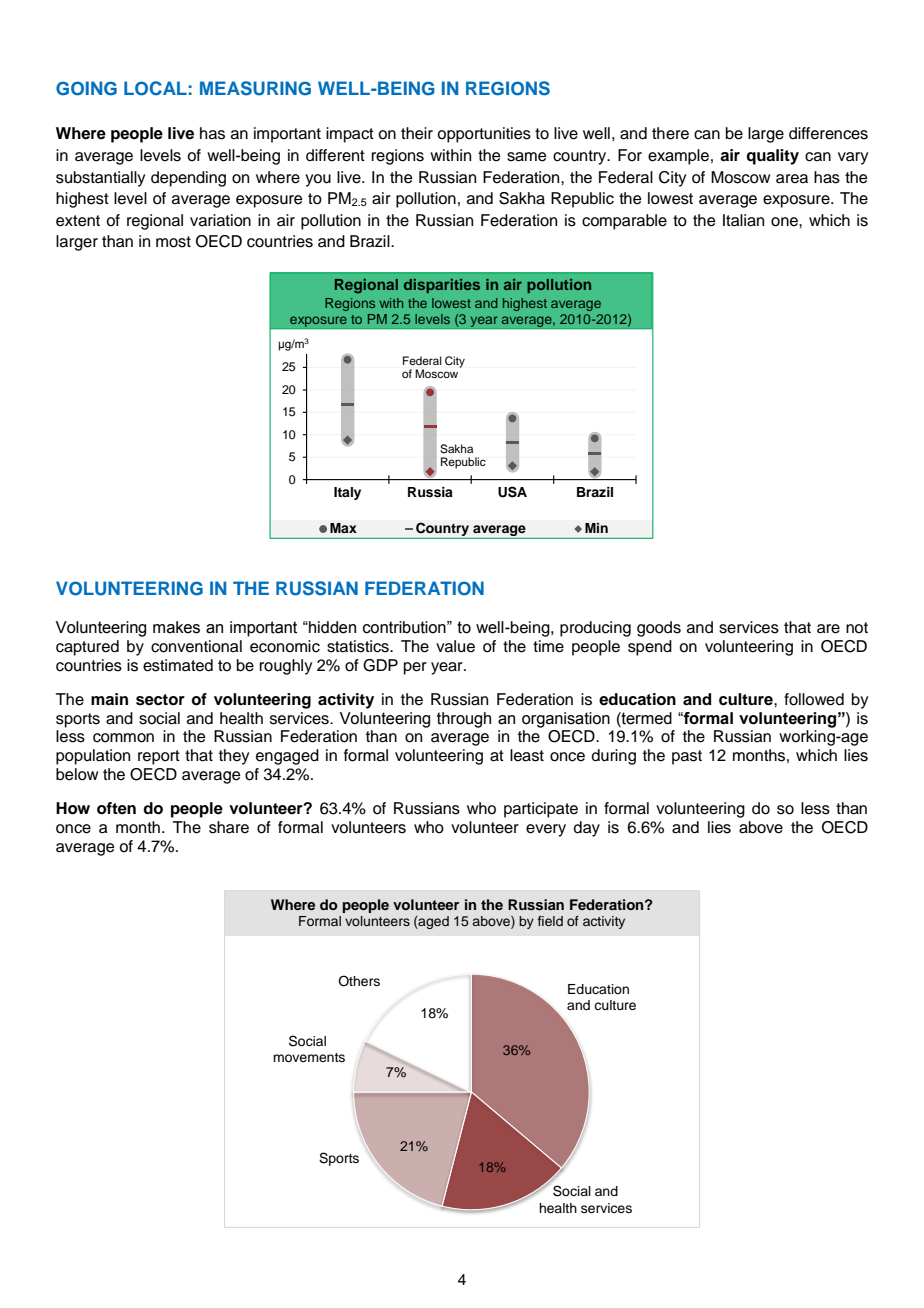  I want to click on value, so click(455, 646).
